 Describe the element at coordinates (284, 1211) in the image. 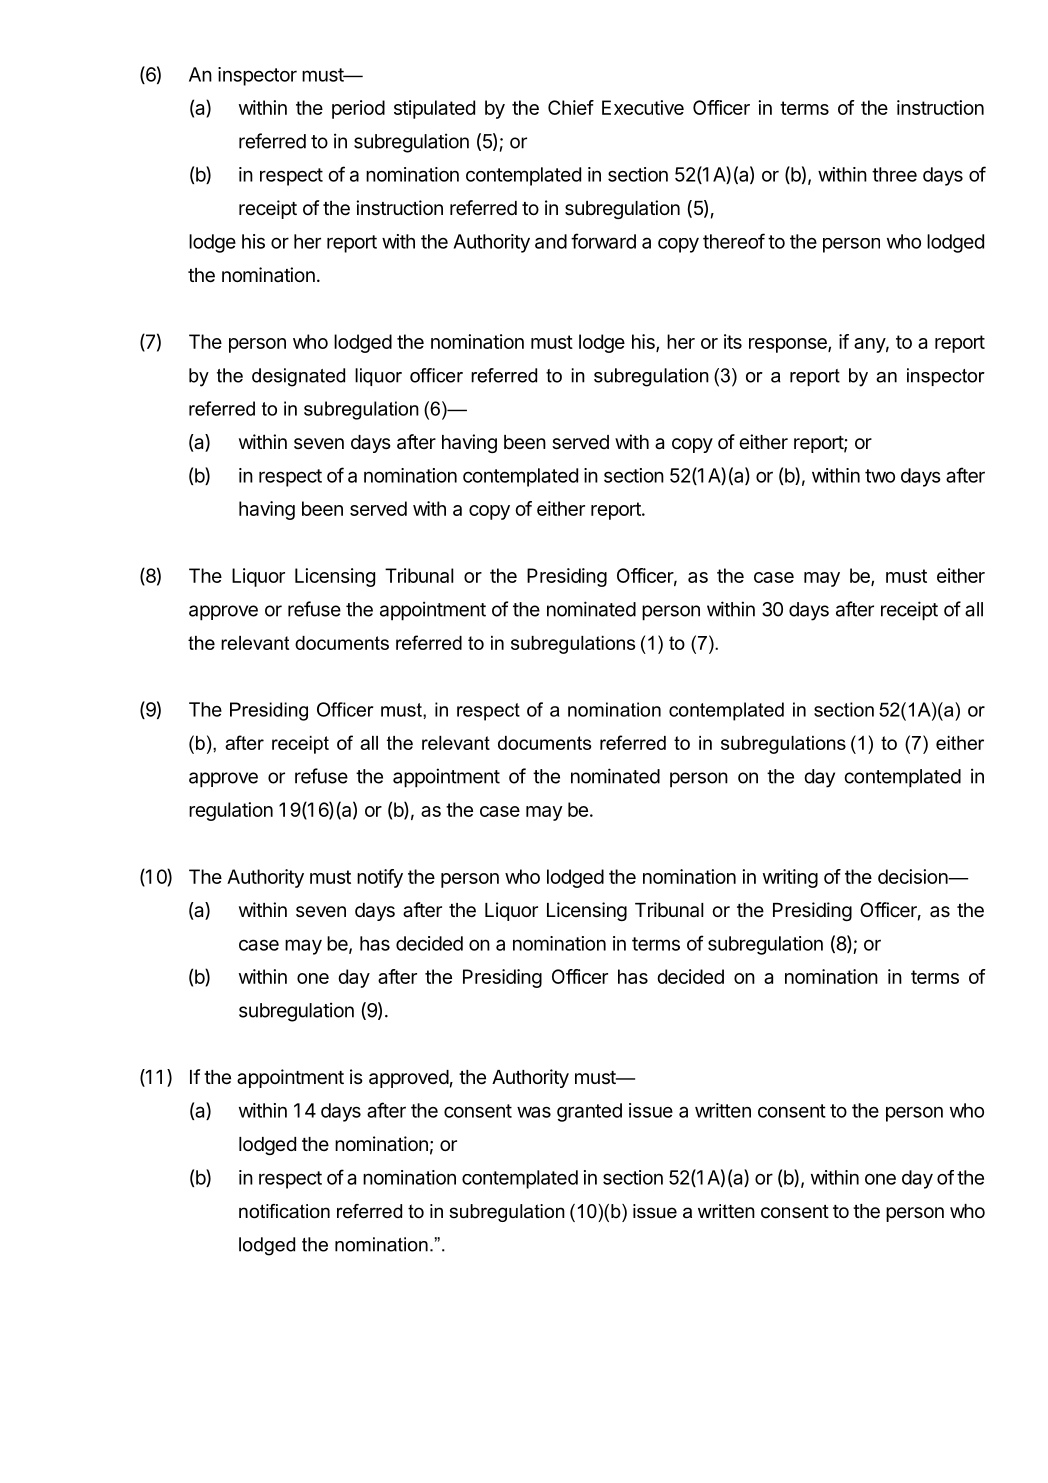

I see `notification` at that location.
